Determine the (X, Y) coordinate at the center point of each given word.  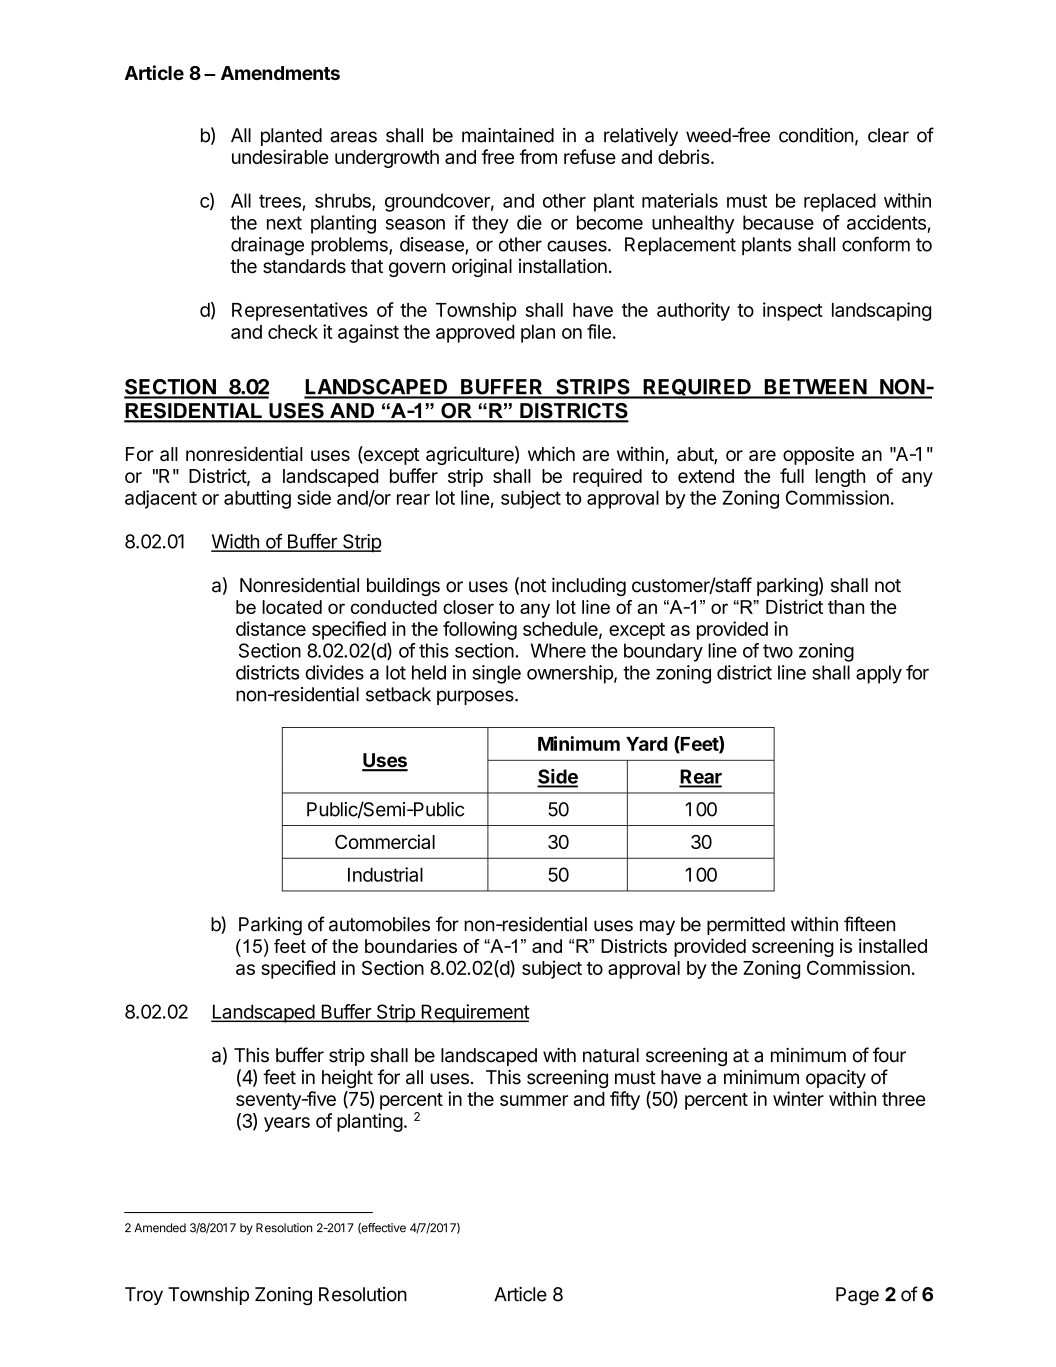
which (551, 453)
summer (534, 1100)
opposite (818, 455)
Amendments (280, 73)
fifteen (869, 924)
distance (271, 628)
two (778, 651)
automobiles (379, 924)
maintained (508, 135)
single (496, 674)
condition (816, 135)
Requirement (474, 1013)
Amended (160, 1228)
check (293, 332)
